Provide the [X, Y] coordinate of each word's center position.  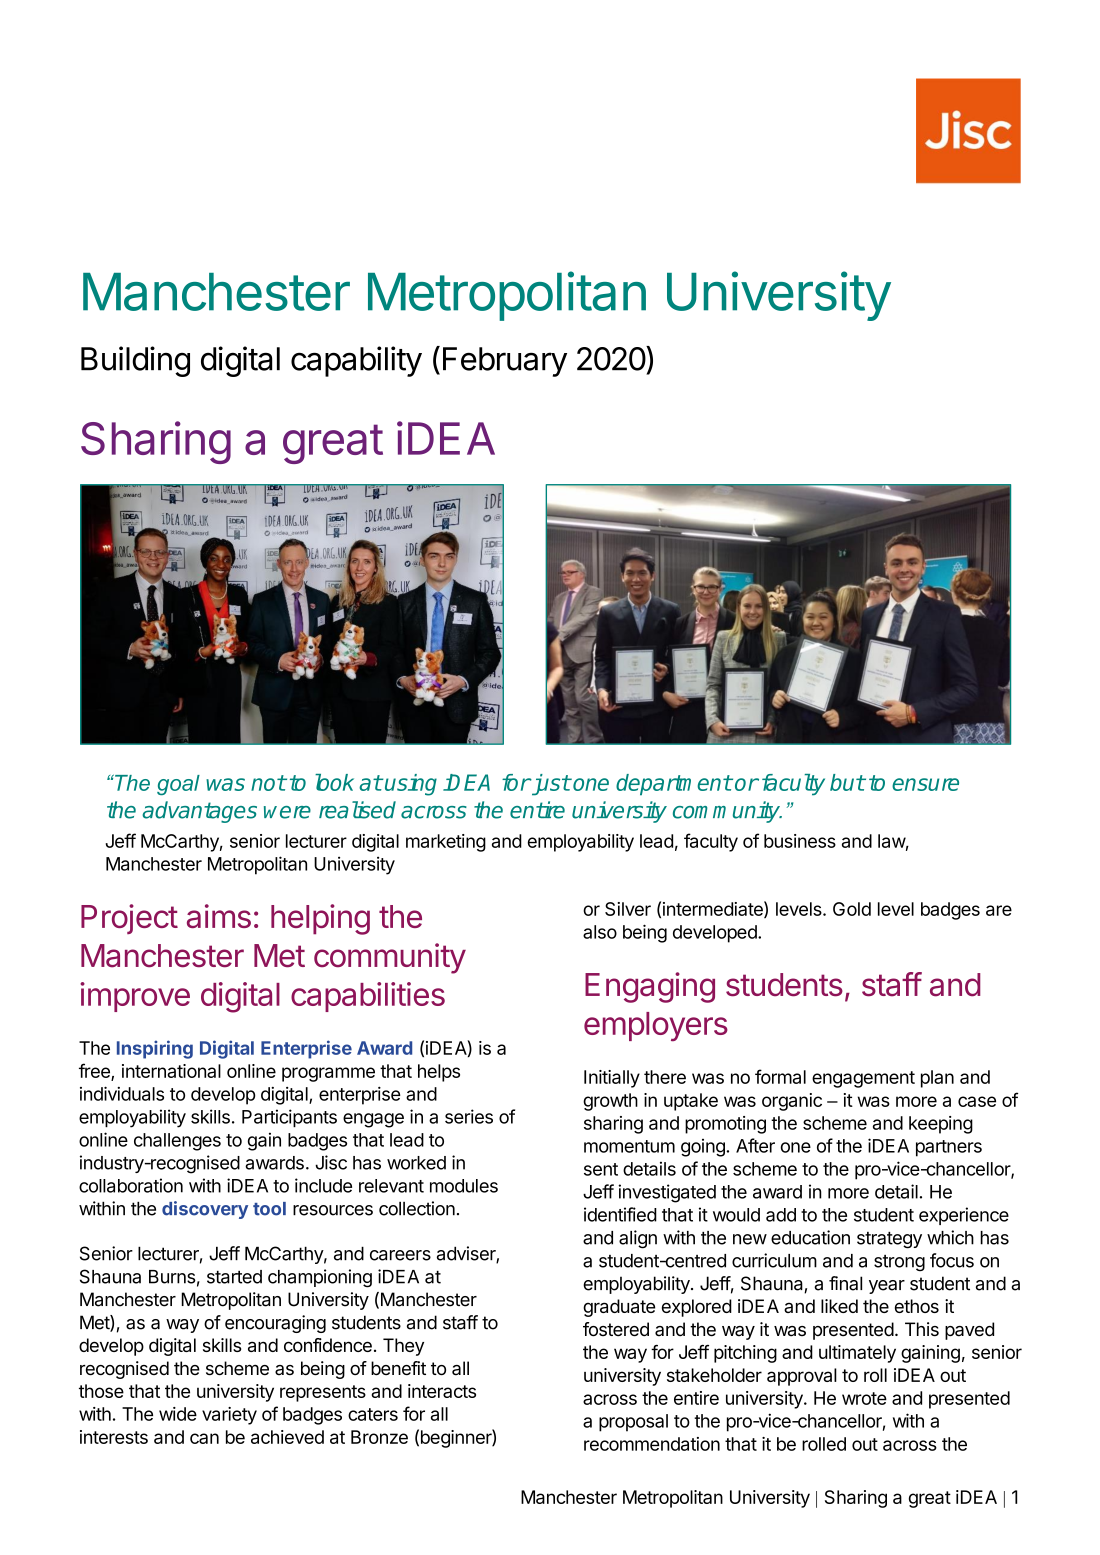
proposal [633, 1423]
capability [356, 361]
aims [219, 916]
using [410, 785]
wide [178, 1414]
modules [464, 1186]
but [847, 782]
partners [949, 1148]
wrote [864, 1398]
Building [135, 361]
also [600, 932]
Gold [852, 909]
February [505, 362]
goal [178, 785]
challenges [177, 1142]
